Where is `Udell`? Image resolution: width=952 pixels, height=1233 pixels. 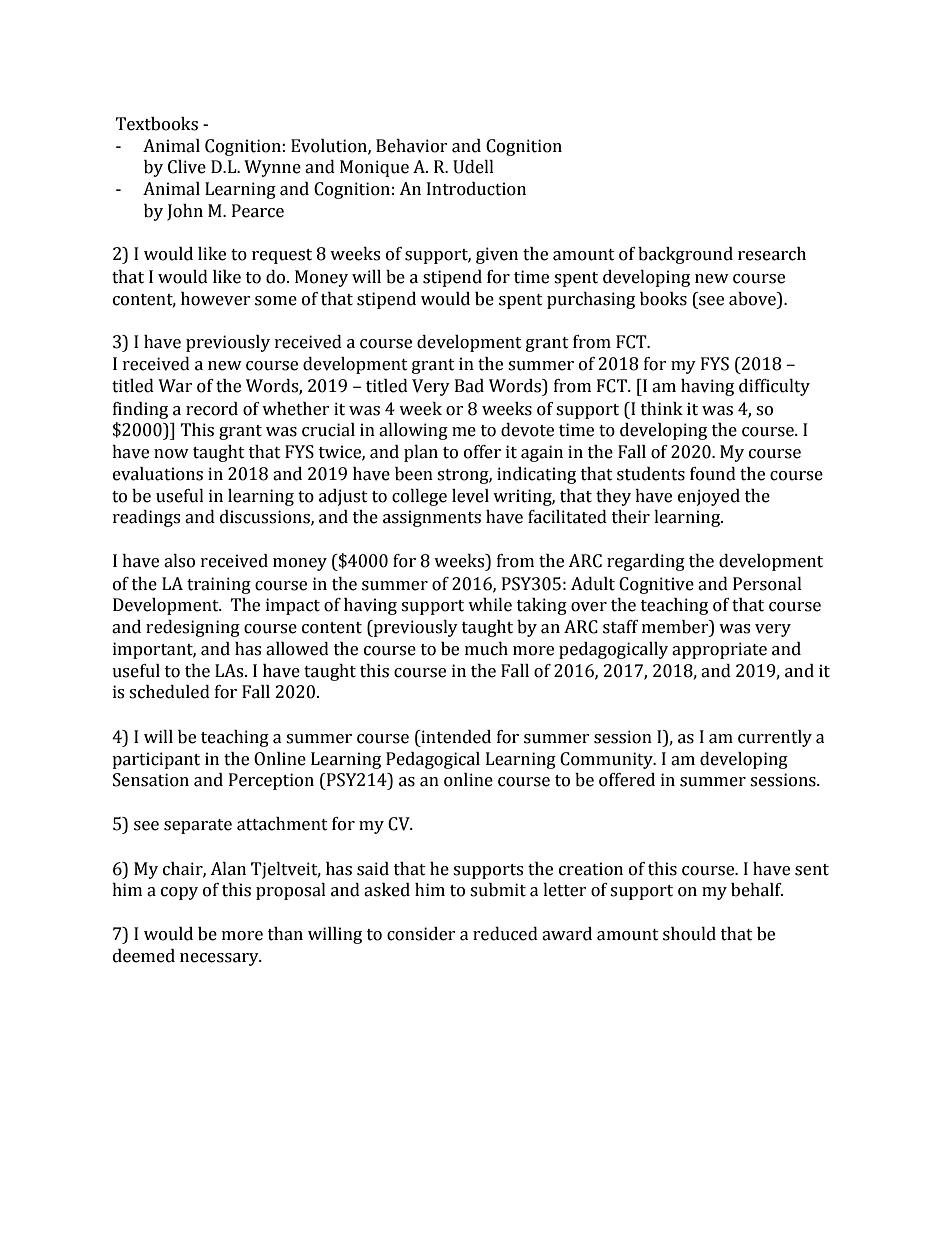 Udell is located at coordinates (473, 167).
